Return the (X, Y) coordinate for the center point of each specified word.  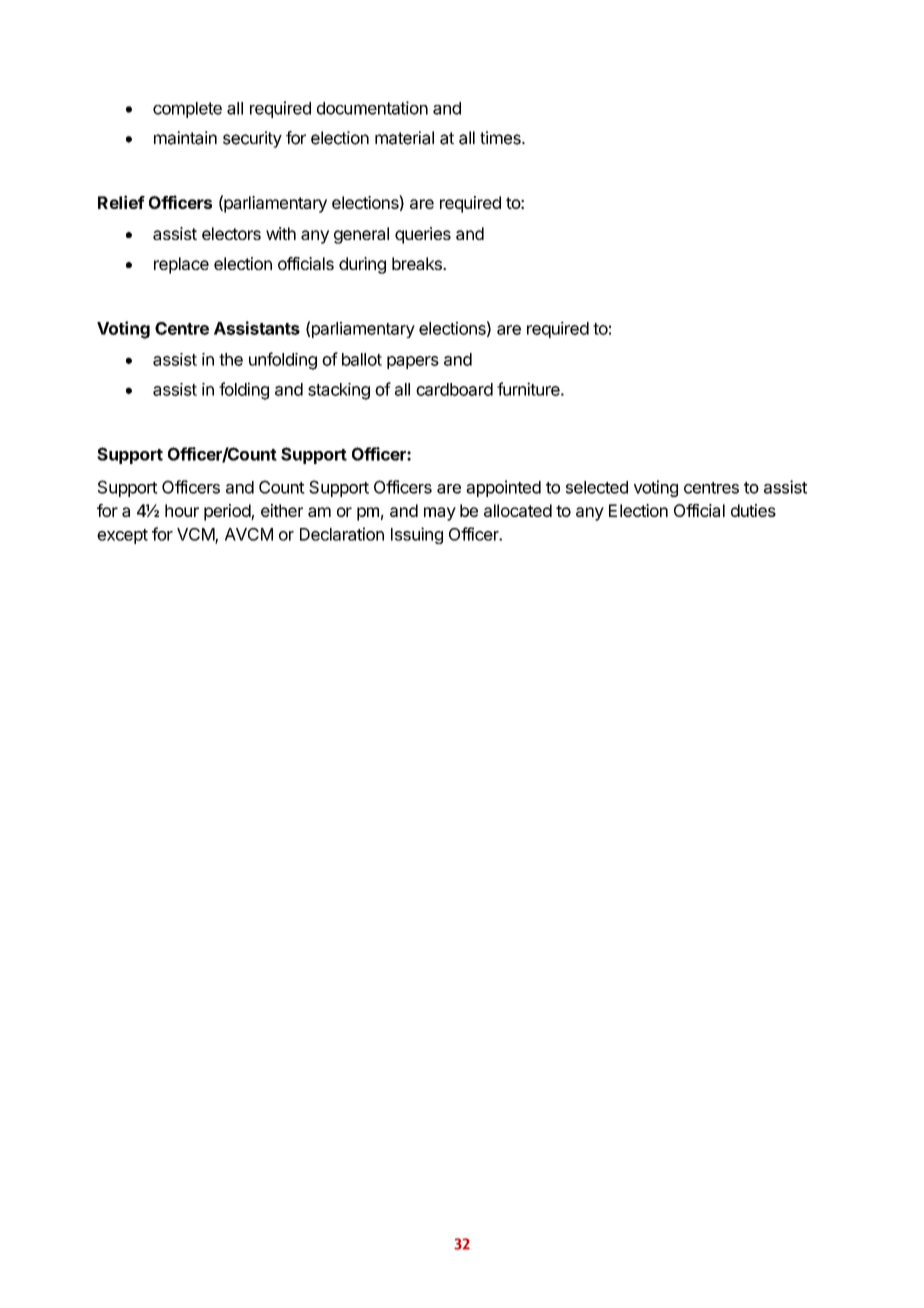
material (404, 138)
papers (413, 362)
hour (182, 510)
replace (181, 265)
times (501, 138)
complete (187, 110)
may (440, 514)
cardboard (454, 389)
